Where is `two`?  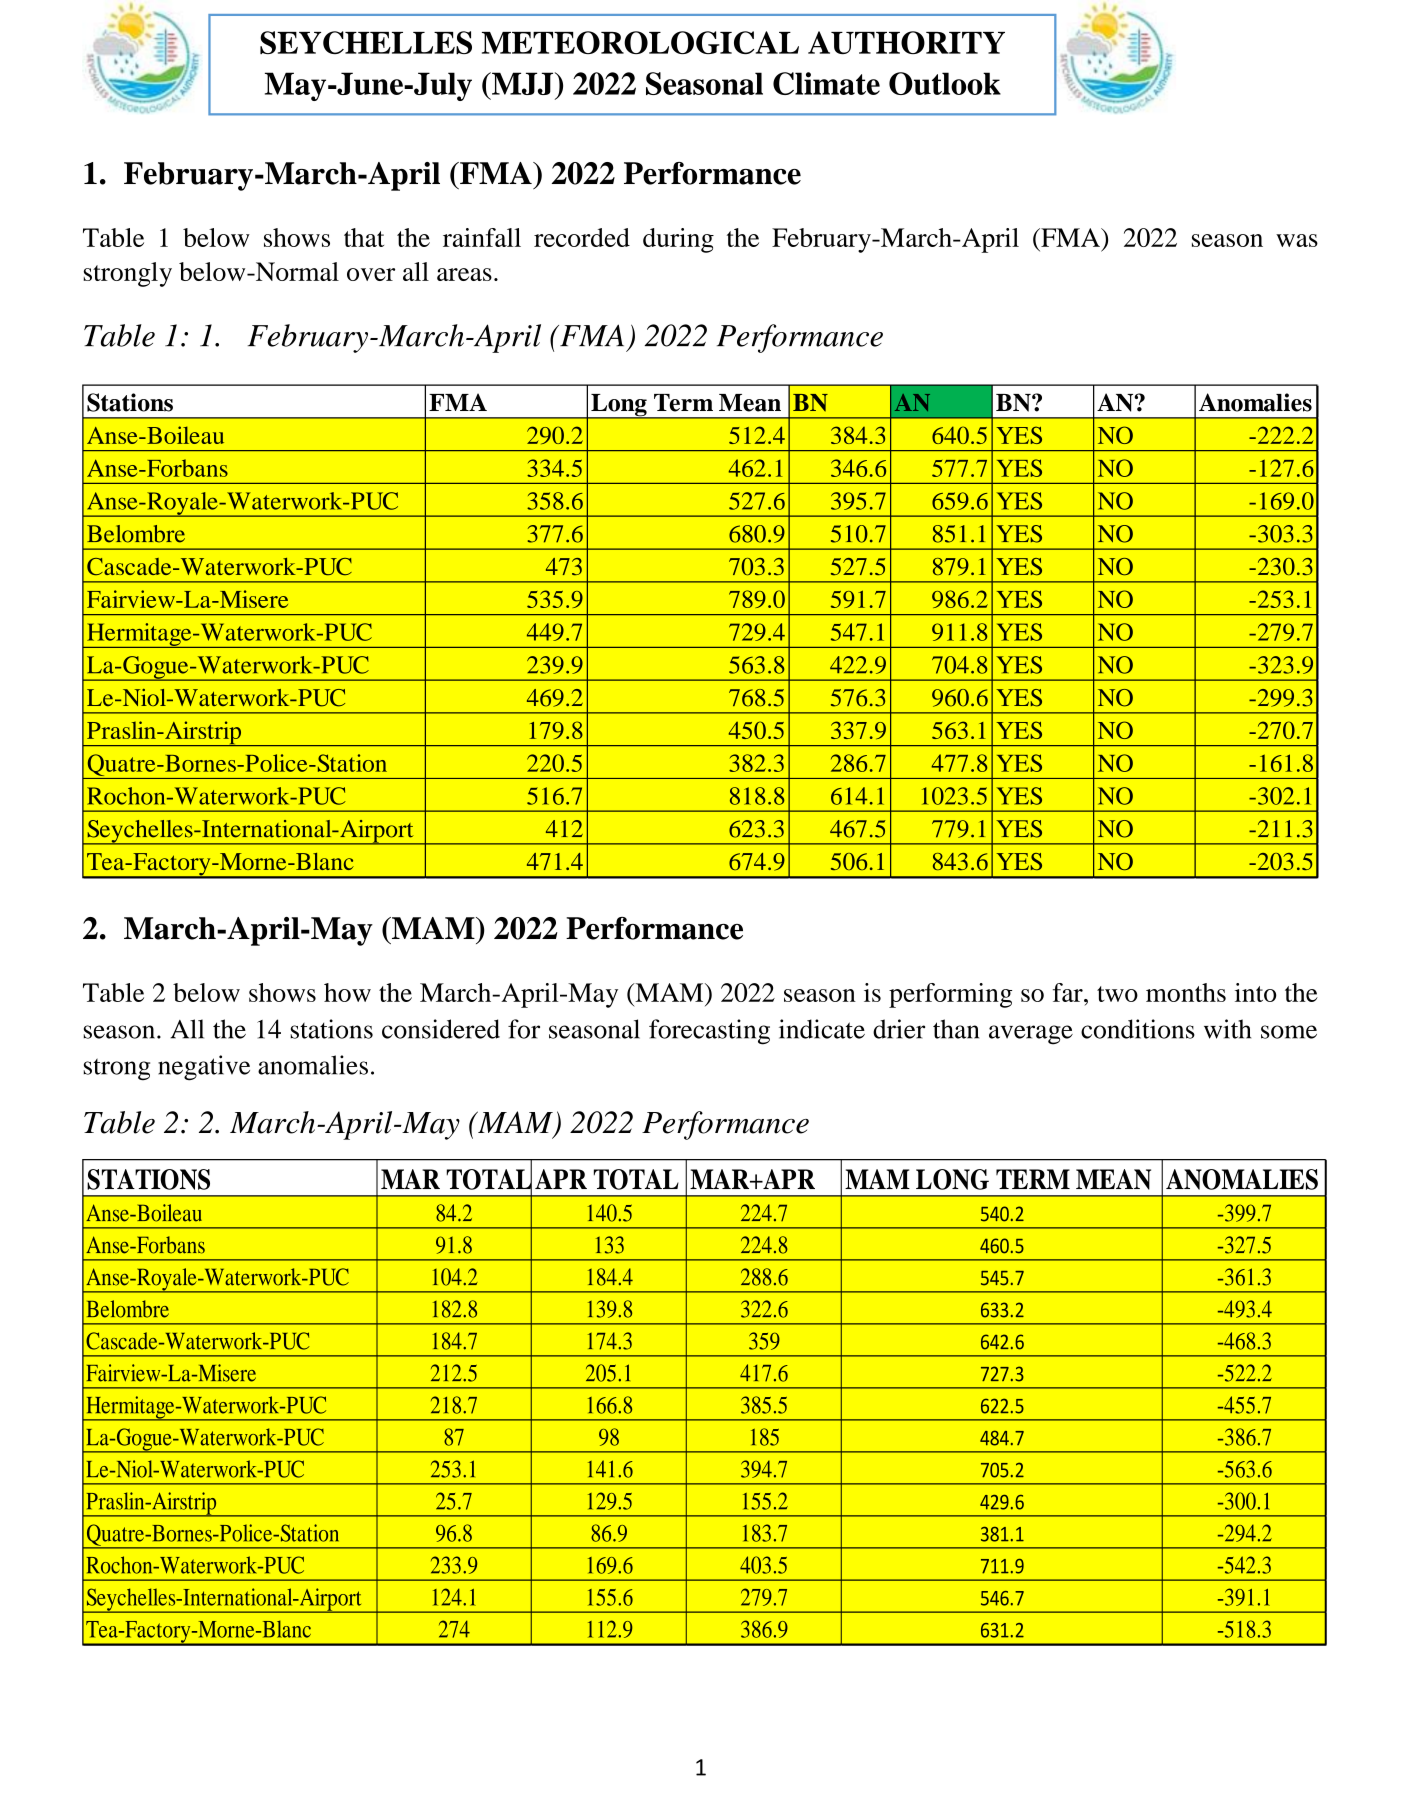 two is located at coordinates (1117, 994).
